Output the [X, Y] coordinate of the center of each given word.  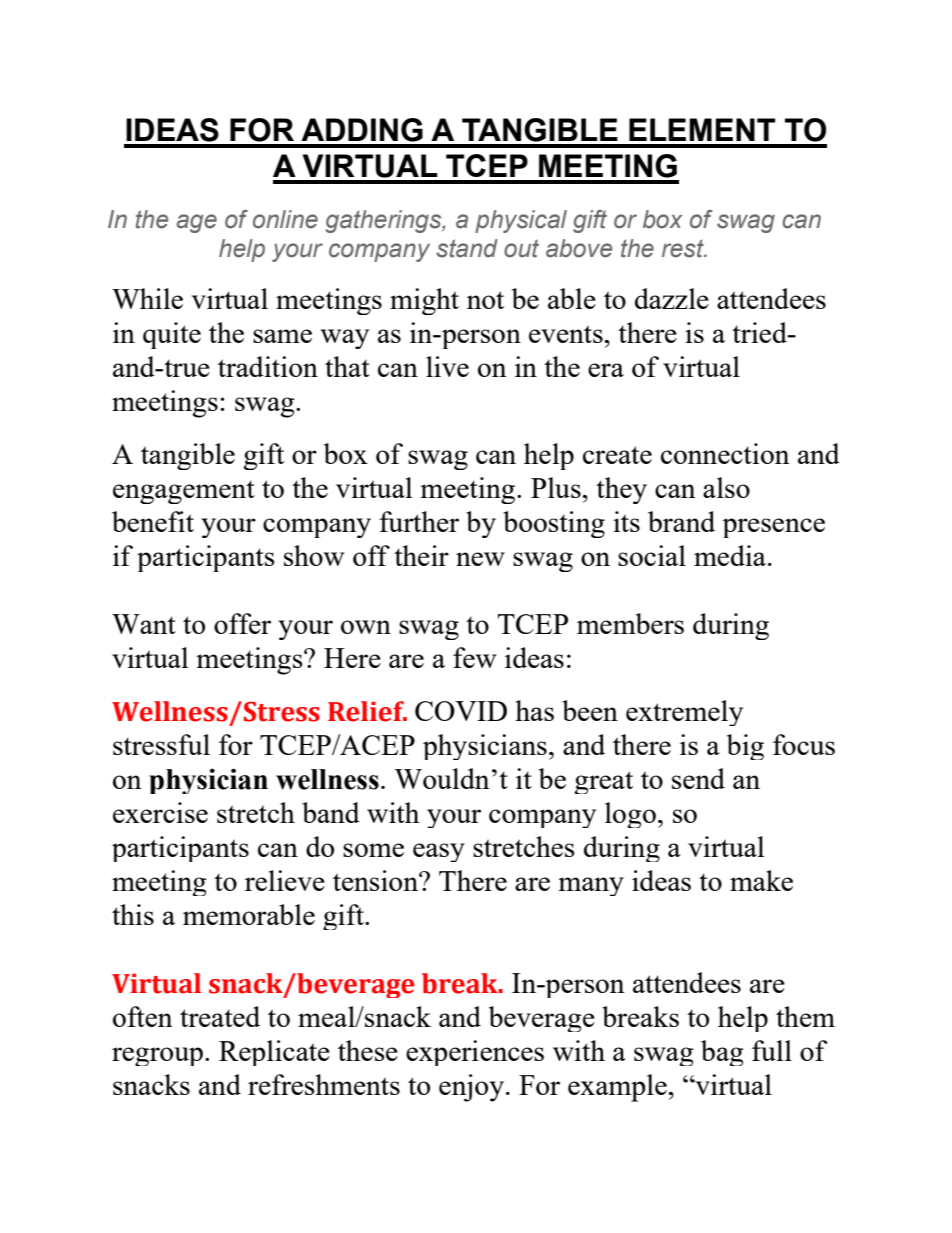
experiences [475, 1053]
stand [467, 248]
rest [684, 249]
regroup [157, 1056]
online [285, 219]
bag [722, 1053]
